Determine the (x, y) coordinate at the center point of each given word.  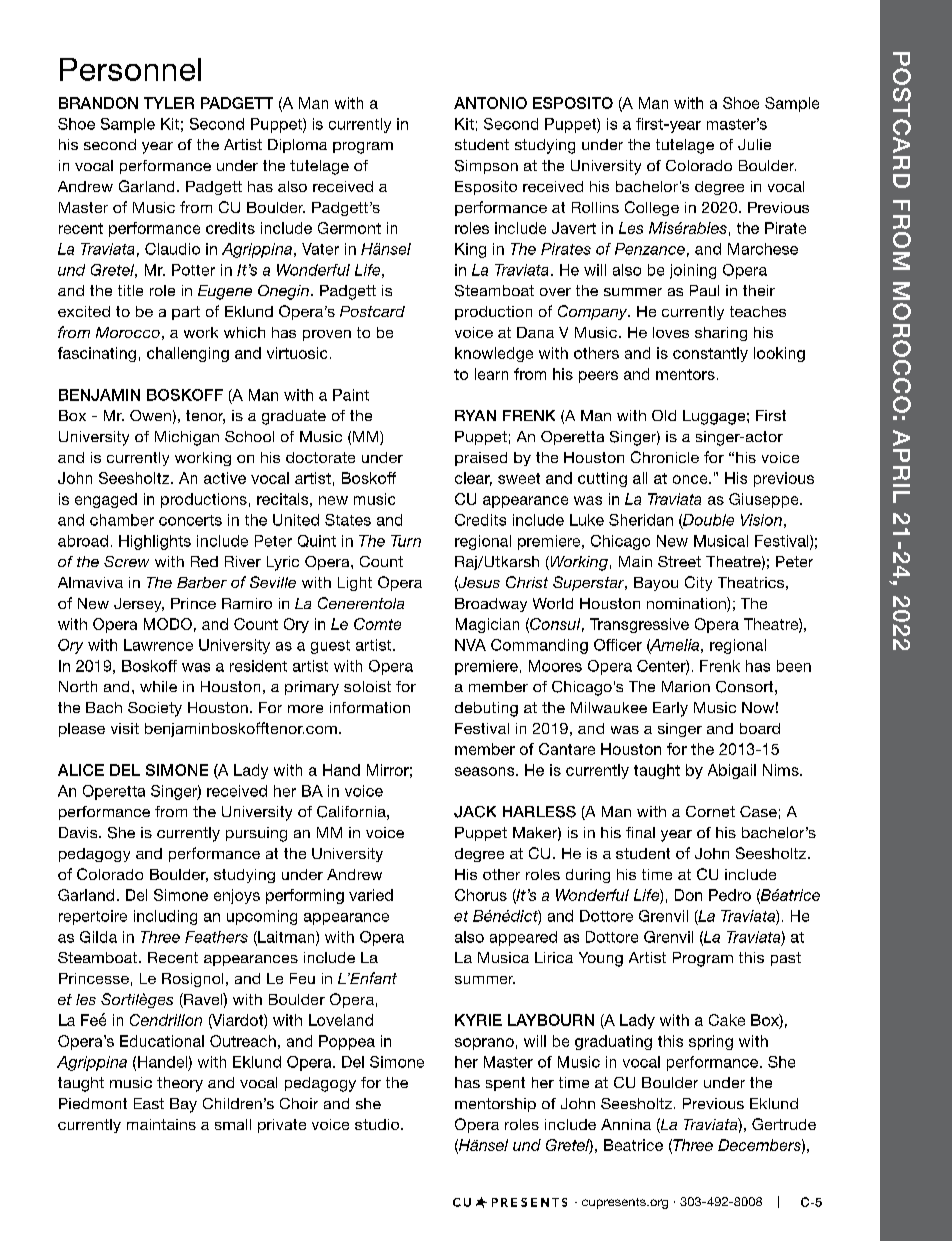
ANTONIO (490, 103)
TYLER (169, 103)
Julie (754, 144)
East (149, 1103)
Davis (79, 832)
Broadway (491, 605)
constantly (710, 354)
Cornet (710, 811)
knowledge (494, 354)
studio (378, 1124)
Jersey (139, 605)
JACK (475, 812)
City (698, 583)
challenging (188, 354)
